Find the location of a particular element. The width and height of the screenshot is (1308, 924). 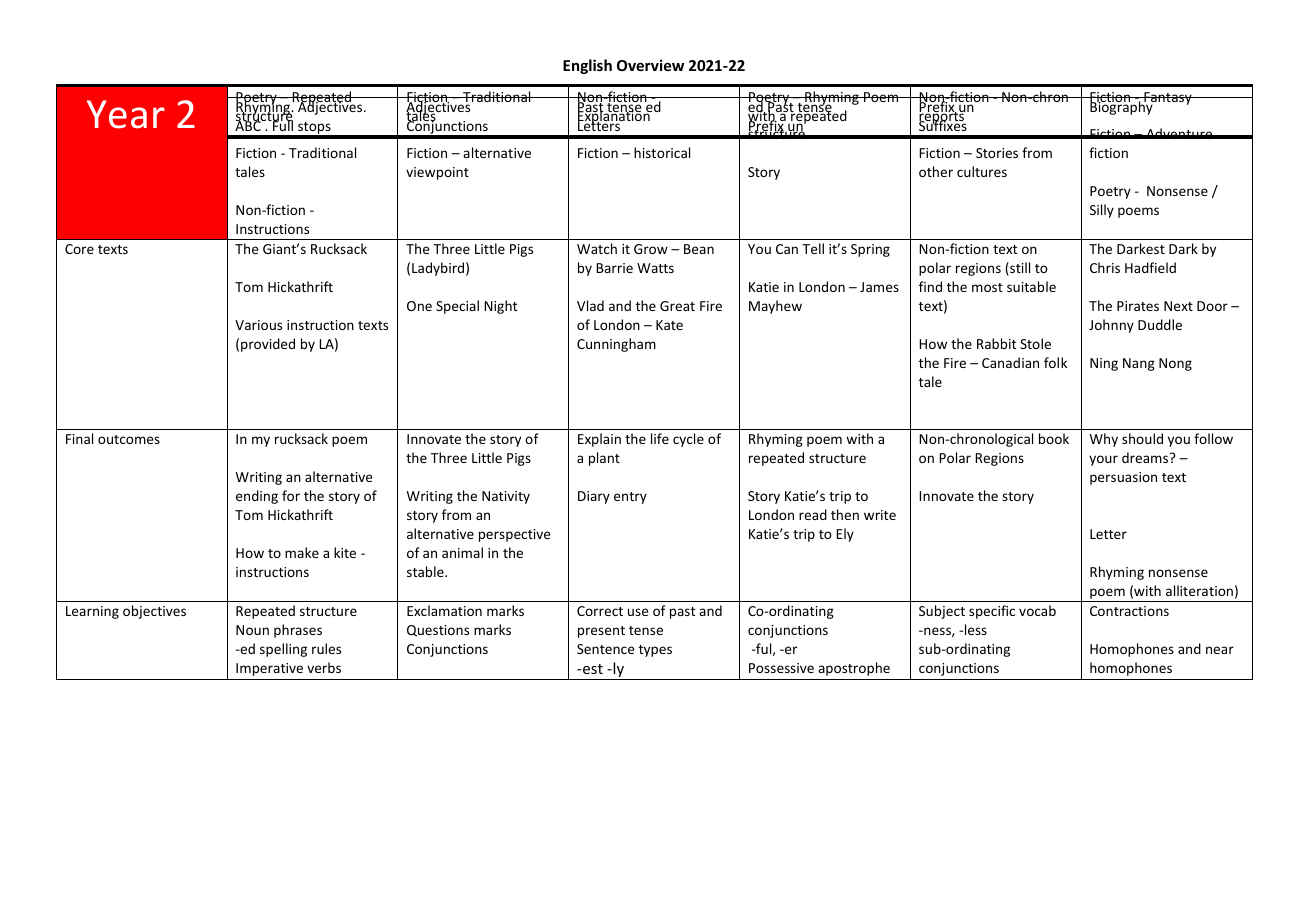

Chris is located at coordinates (1105, 267).
